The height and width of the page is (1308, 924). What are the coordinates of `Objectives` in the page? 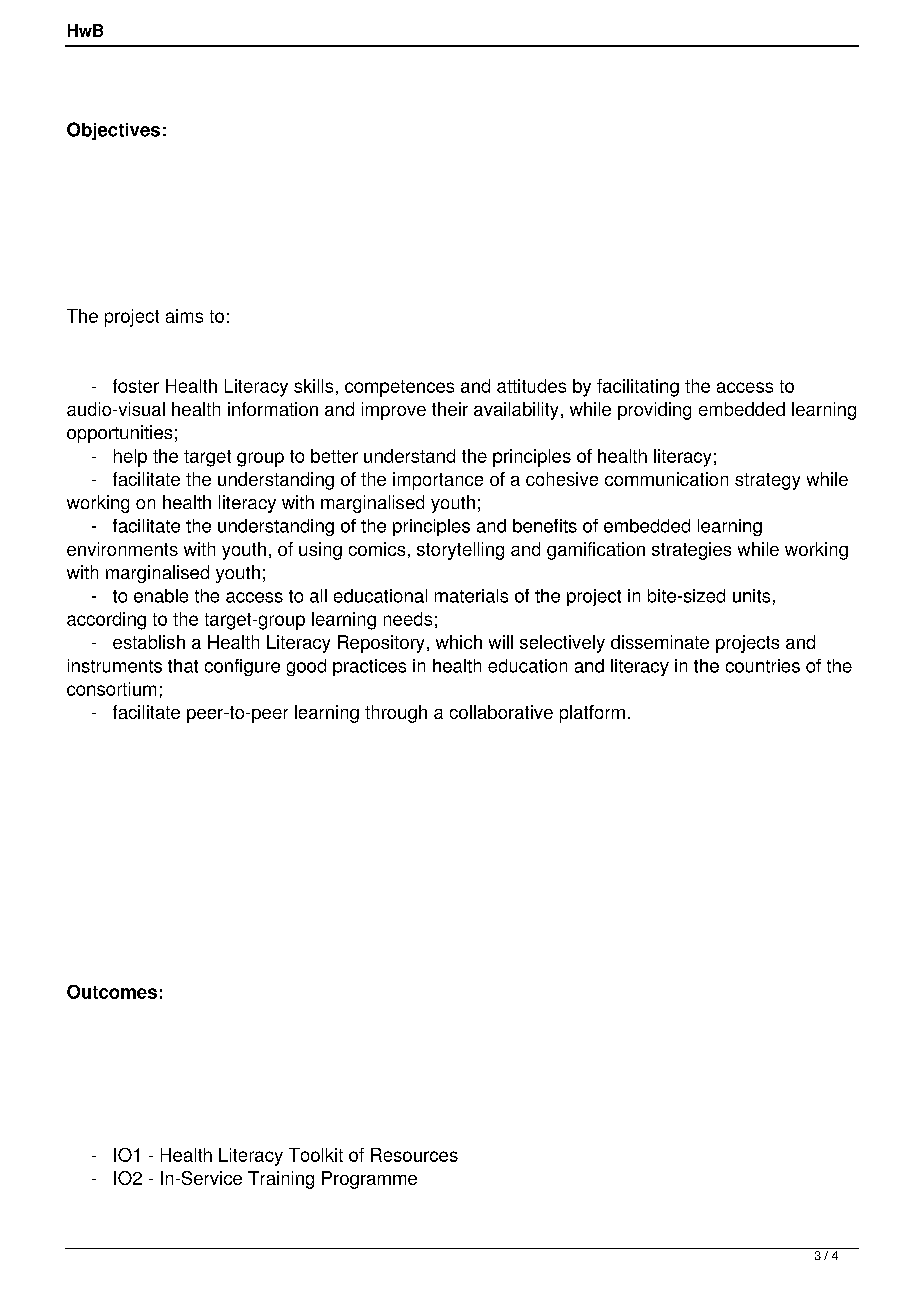 It's located at (113, 131).
